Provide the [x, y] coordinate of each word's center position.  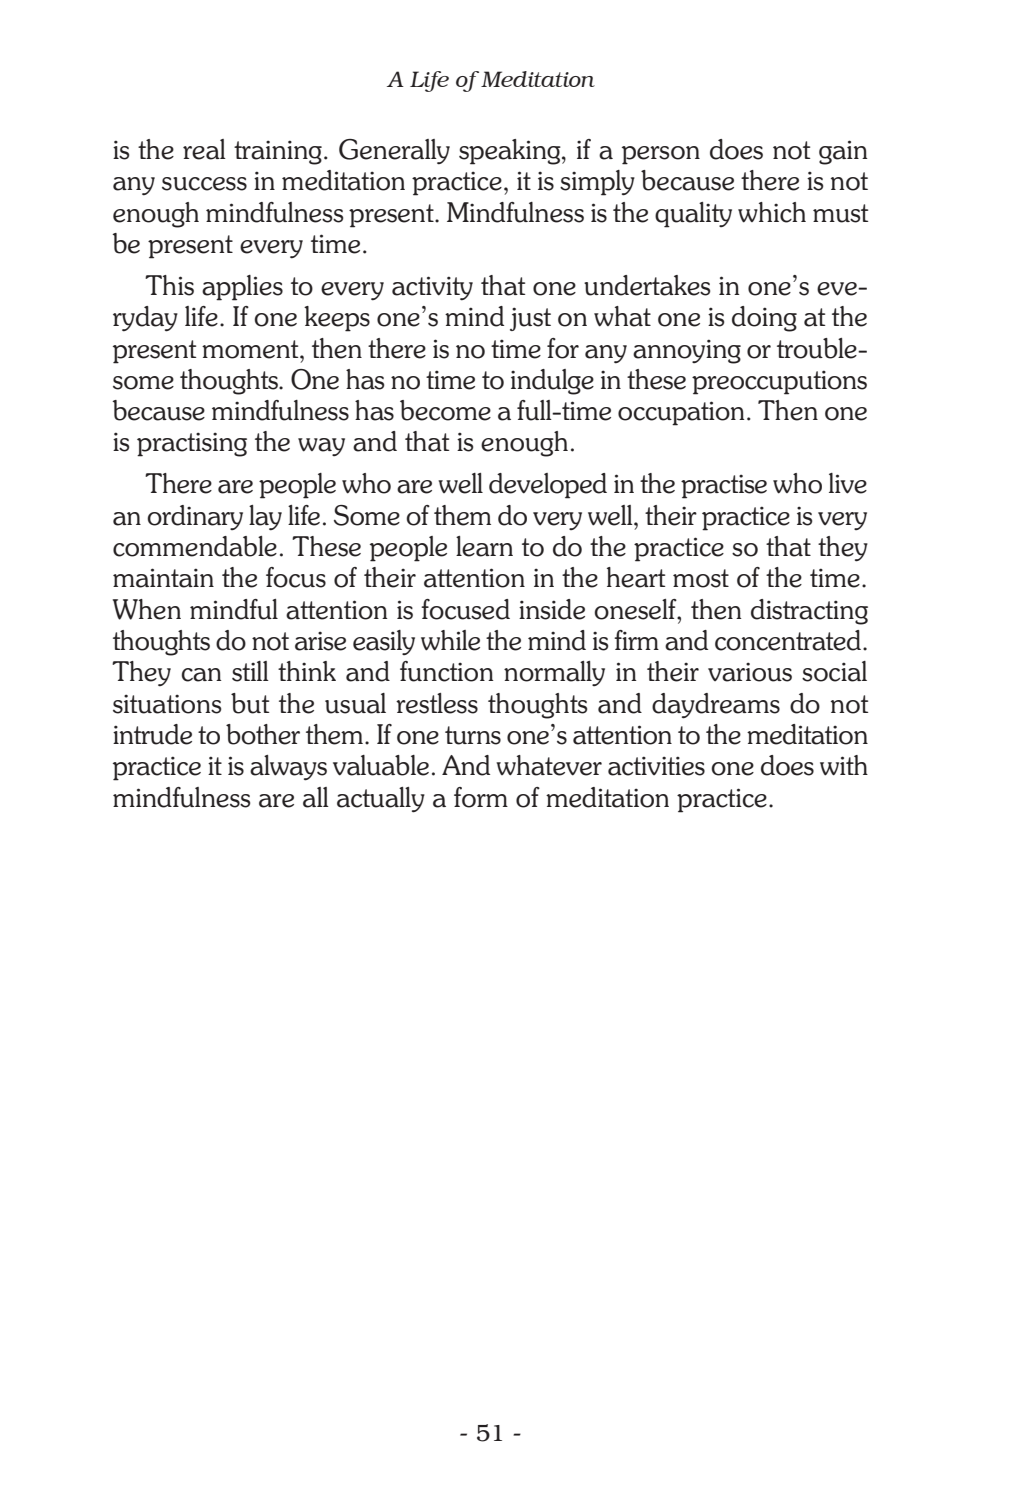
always [288, 768]
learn [484, 546]
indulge [552, 382]
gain [843, 152]
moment [251, 349]
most [701, 578]
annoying [687, 351]
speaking [511, 152]
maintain [163, 578]
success [204, 184]
